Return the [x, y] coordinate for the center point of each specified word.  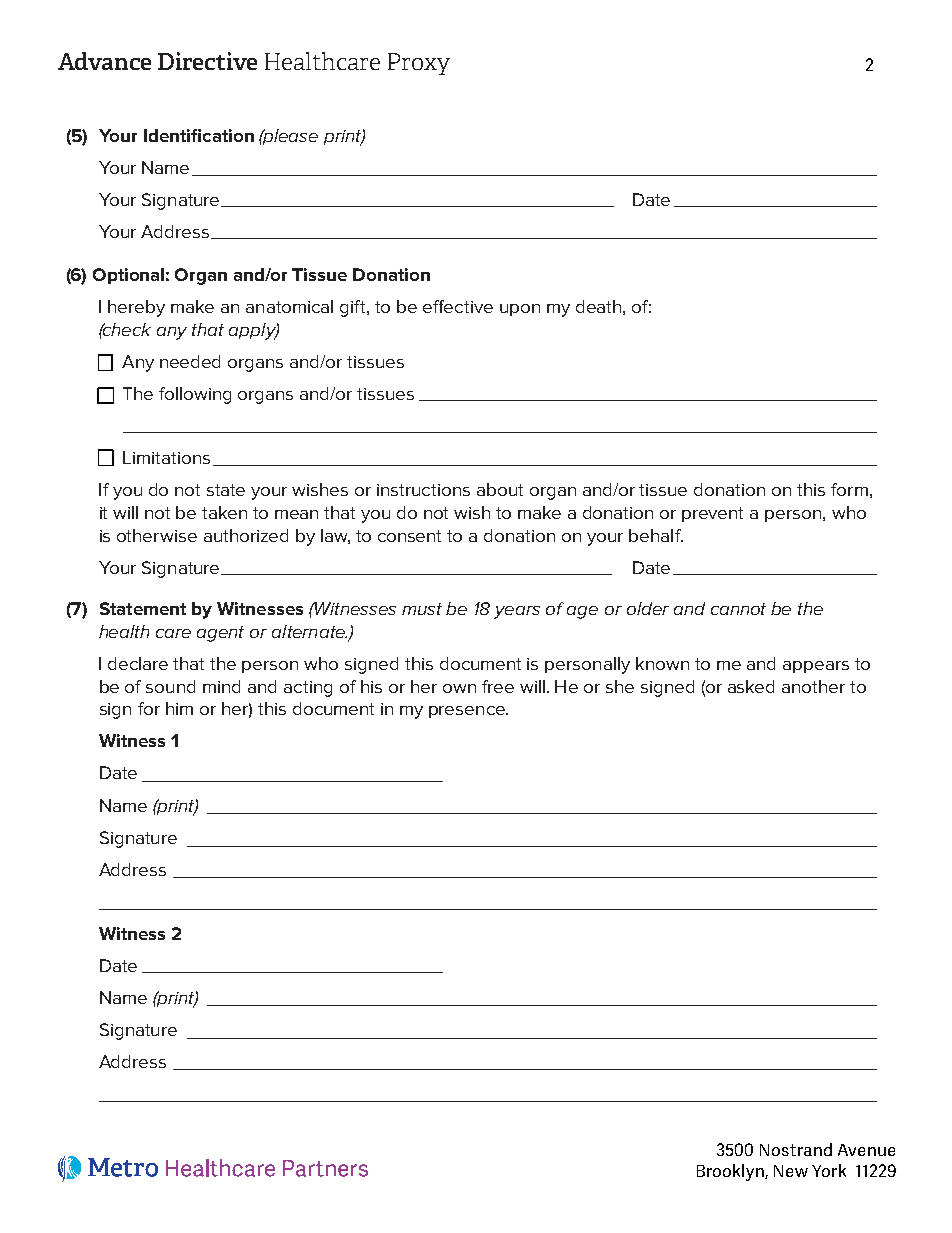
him [179, 708]
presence [468, 712]
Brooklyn [731, 1172]
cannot [738, 609]
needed [190, 361]
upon [520, 310]
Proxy [419, 64]
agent [220, 634]
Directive [207, 61]
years [517, 612]
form [849, 489]
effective [458, 306]
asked [751, 686]
